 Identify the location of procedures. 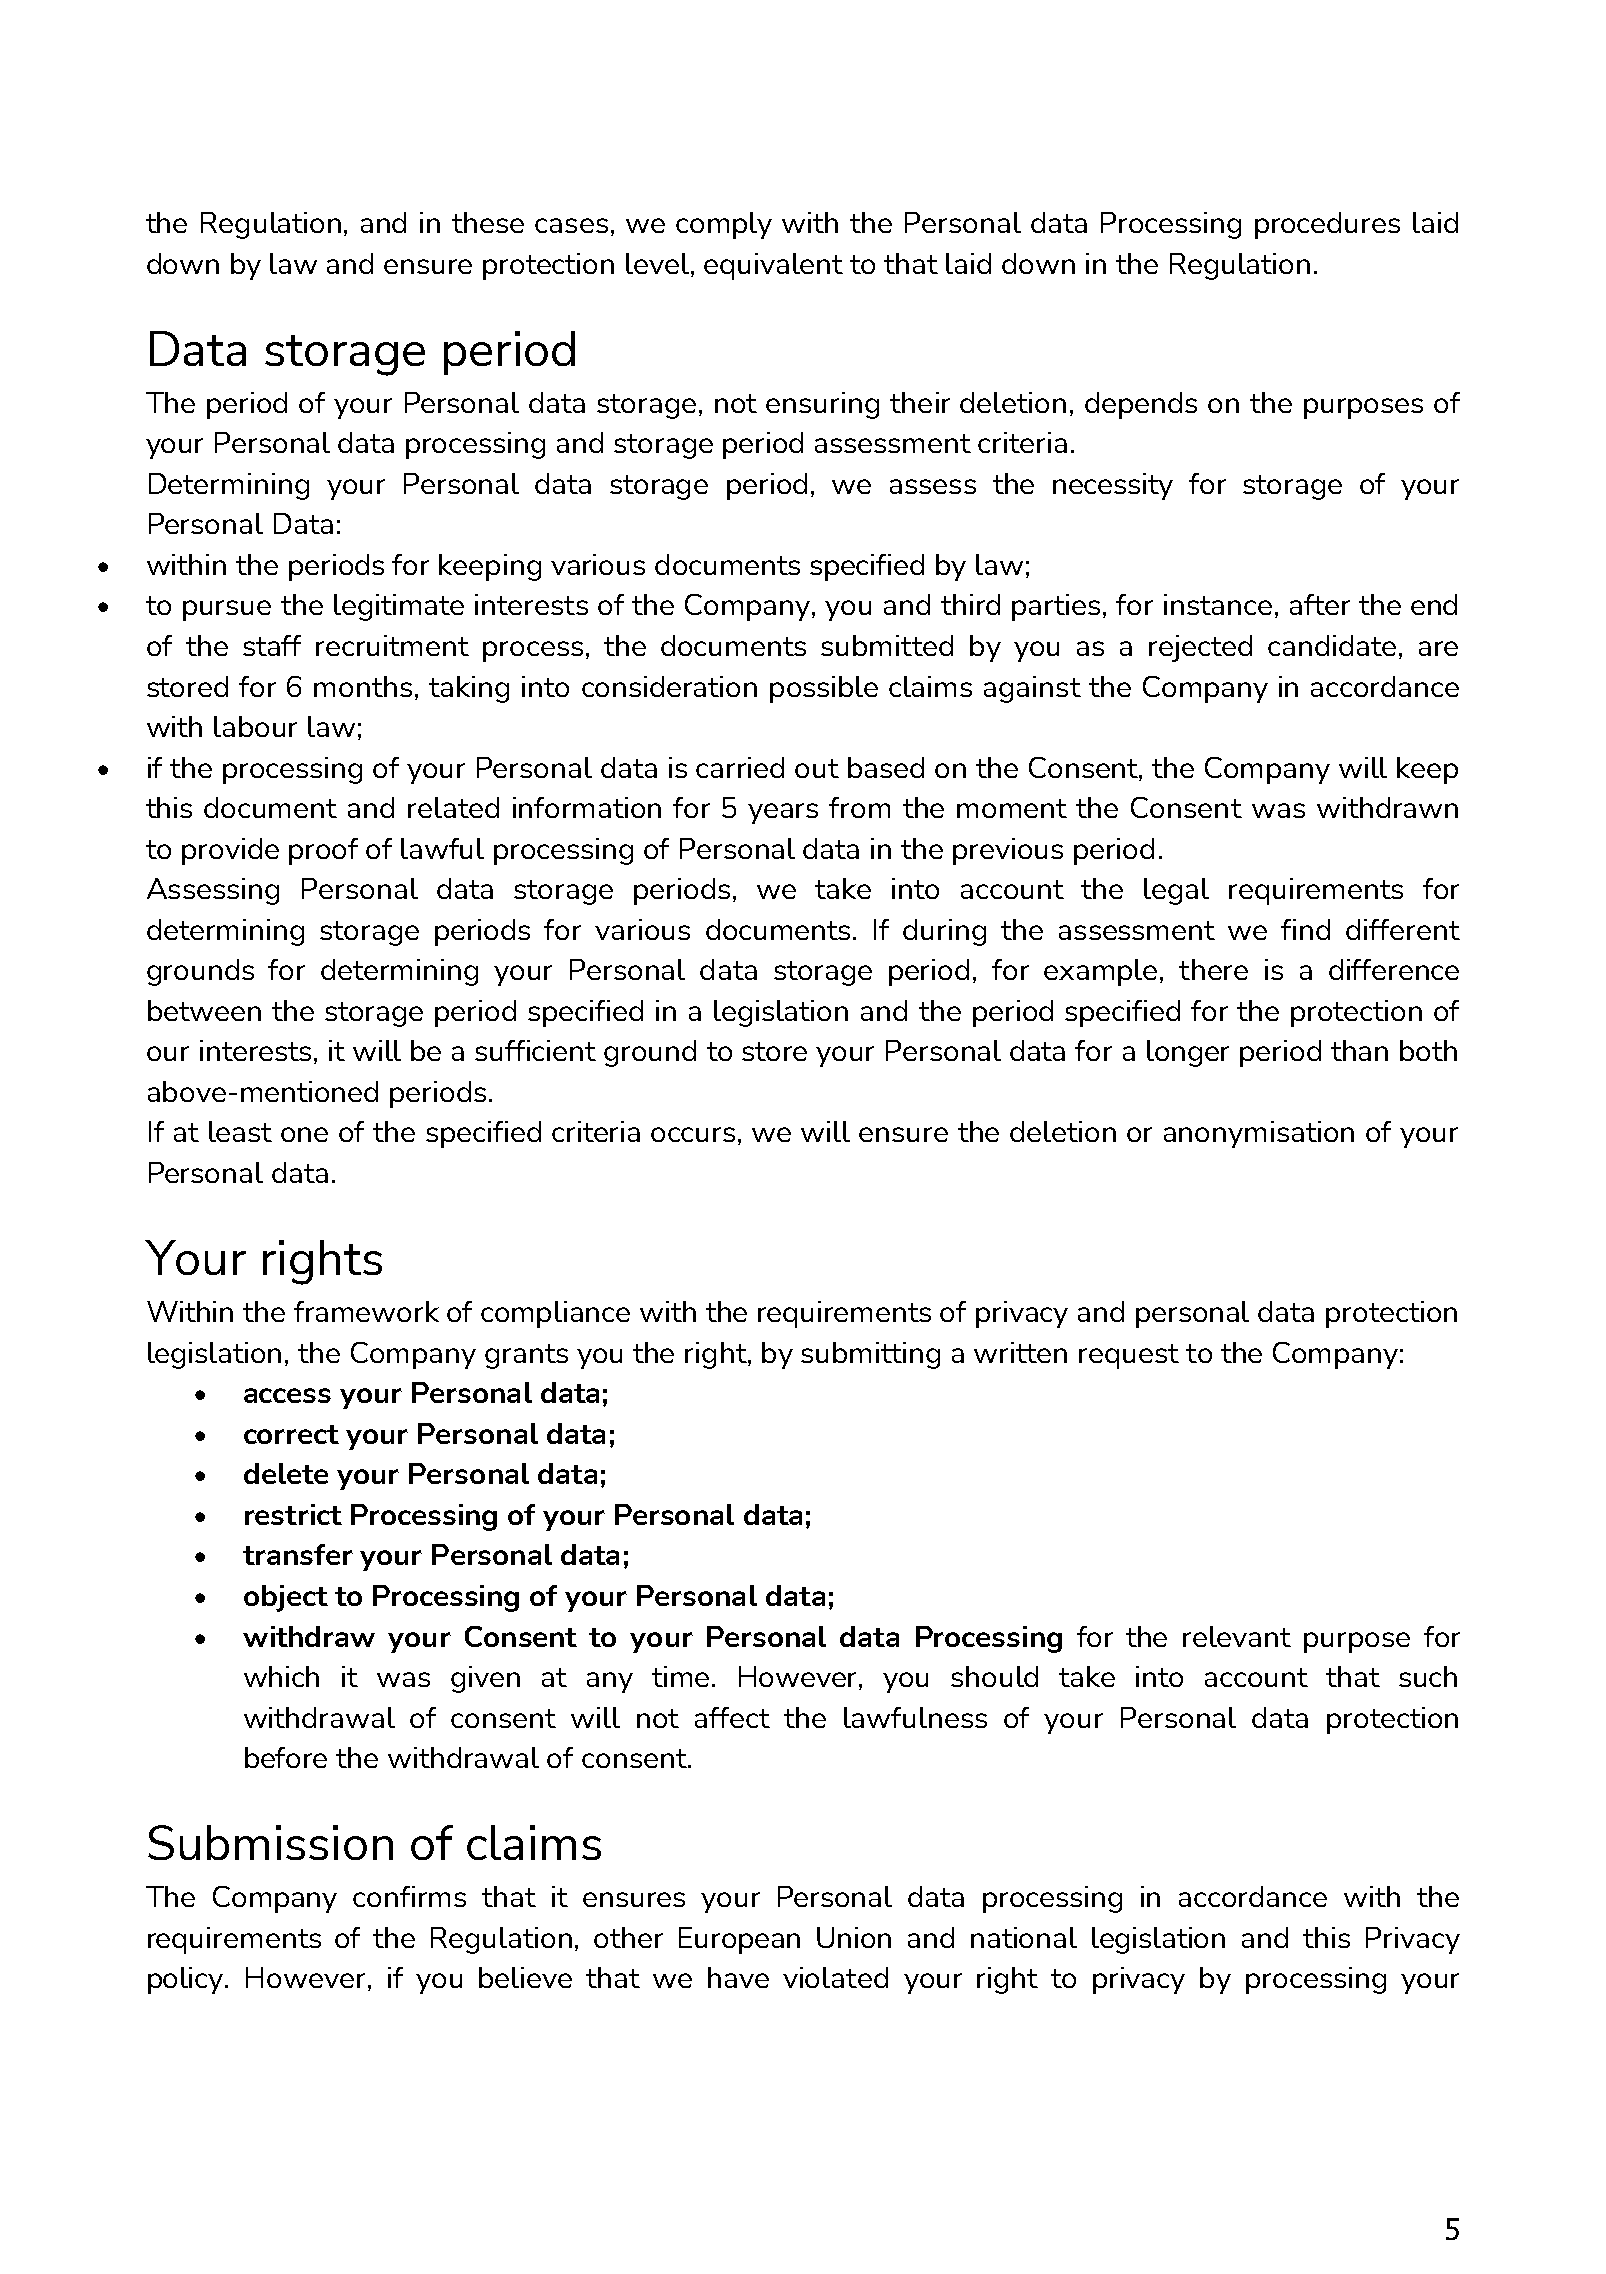
(1327, 225).
